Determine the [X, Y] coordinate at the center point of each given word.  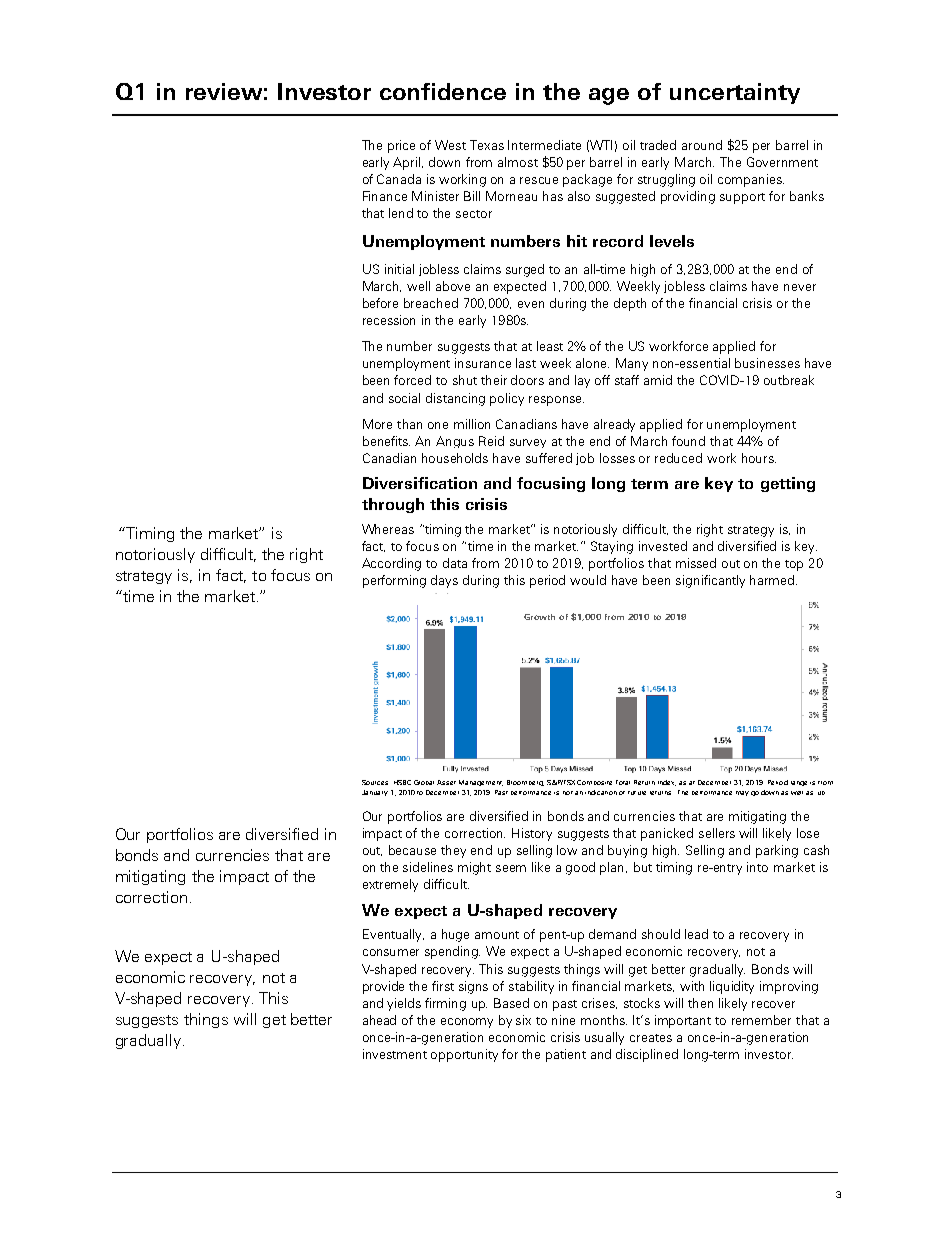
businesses [767, 363]
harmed [773, 580]
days [444, 581]
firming [445, 1004]
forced [412, 380]
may [742, 793]
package [587, 180]
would [588, 580]
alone [592, 363]
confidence [443, 91]
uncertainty [735, 93]
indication [601, 792]
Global [424, 782]
